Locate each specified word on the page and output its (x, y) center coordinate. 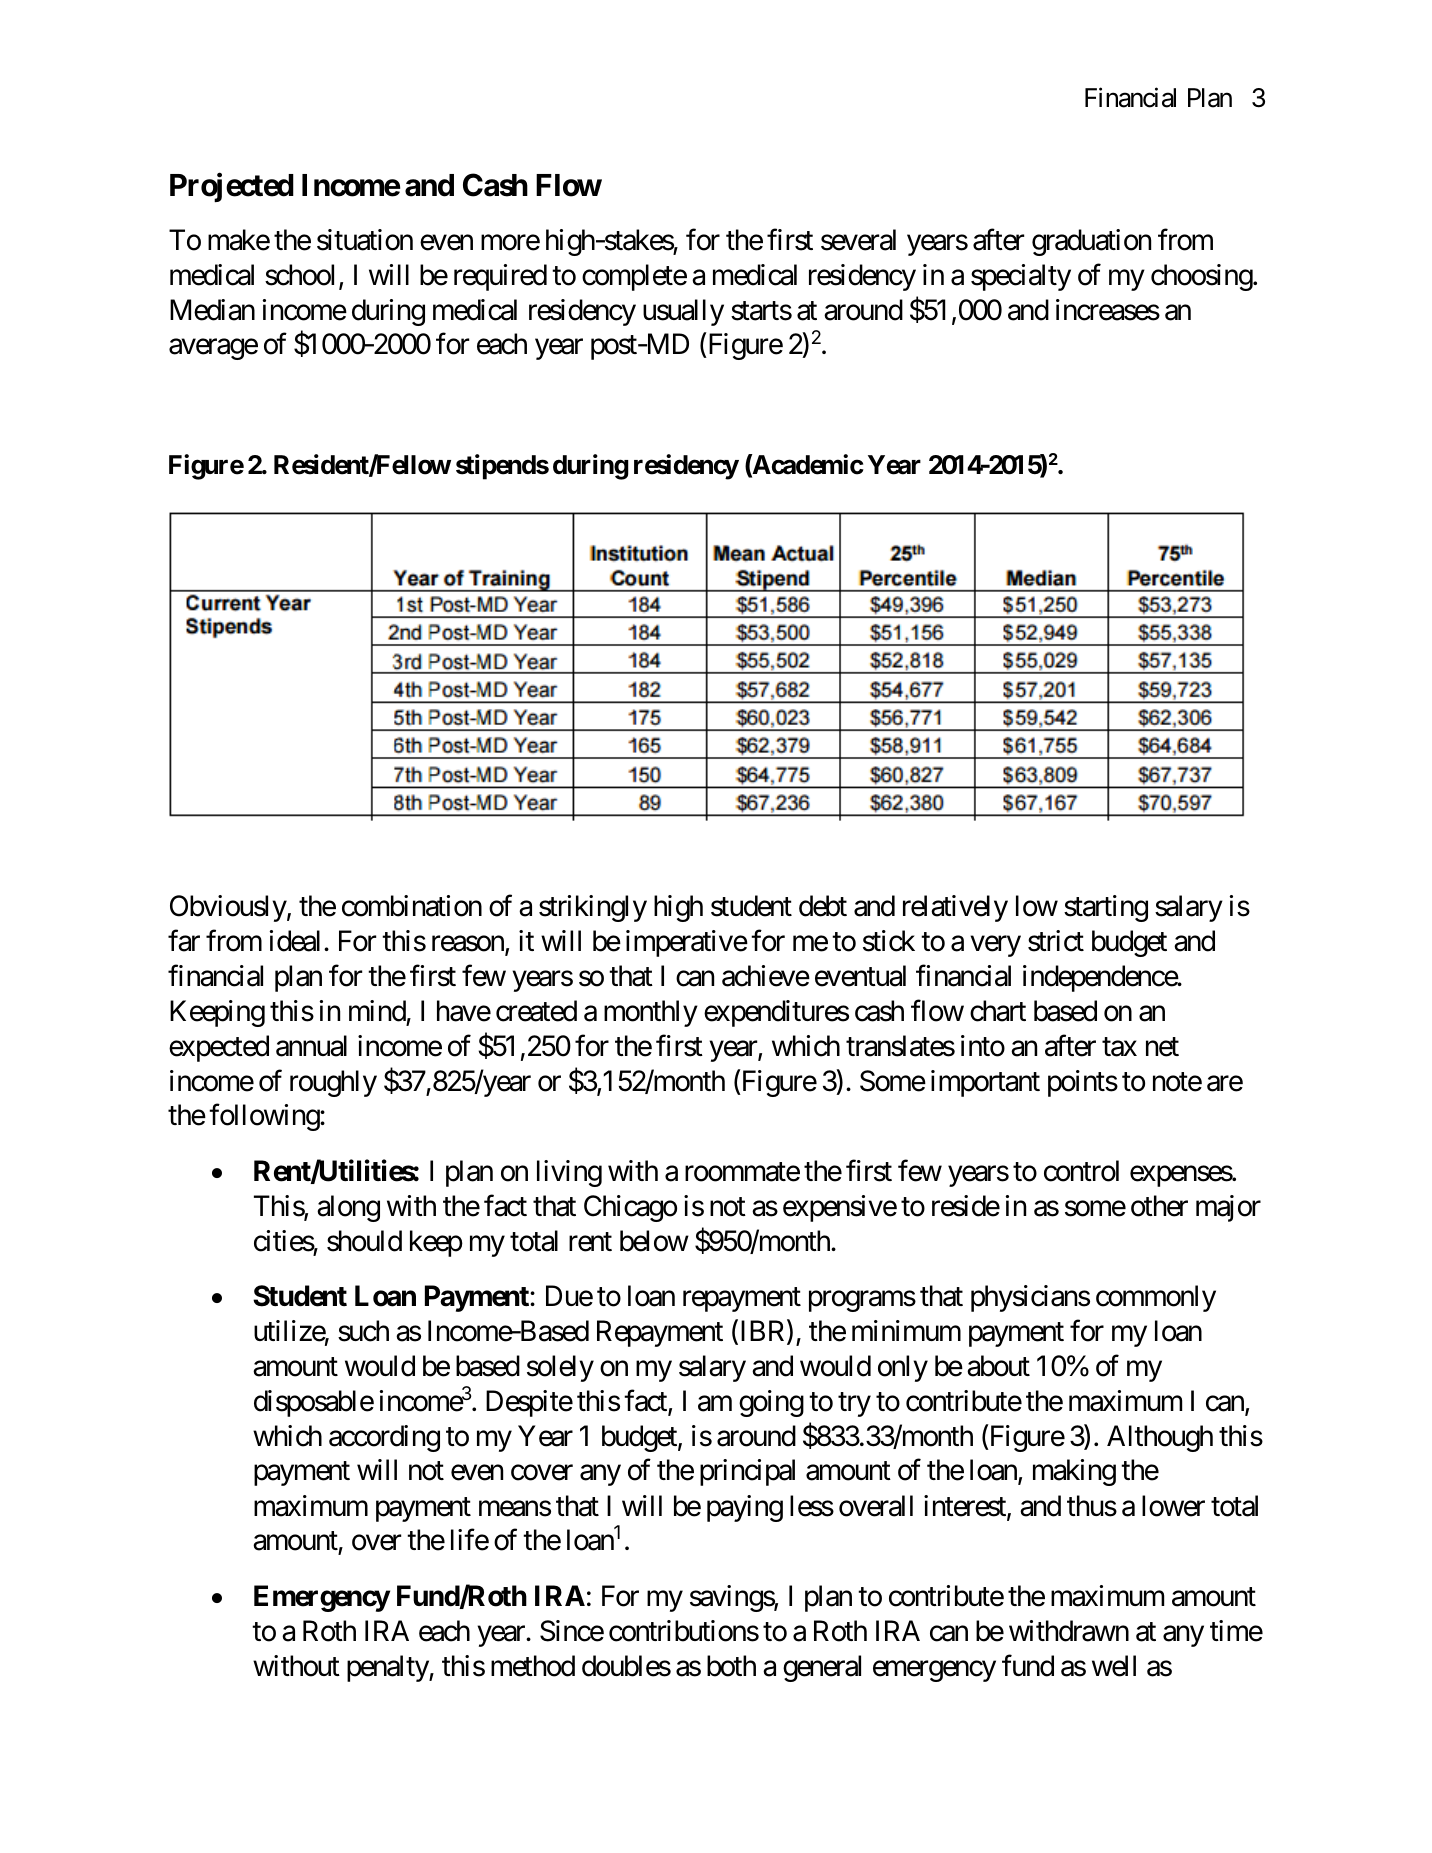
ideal (295, 941)
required (500, 277)
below (654, 1241)
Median (212, 310)
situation (365, 240)
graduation (1091, 242)
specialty (1021, 277)
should (364, 1241)
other (1159, 1206)
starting (1106, 908)
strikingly (593, 908)
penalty (388, 1668)
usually (683, 312)
